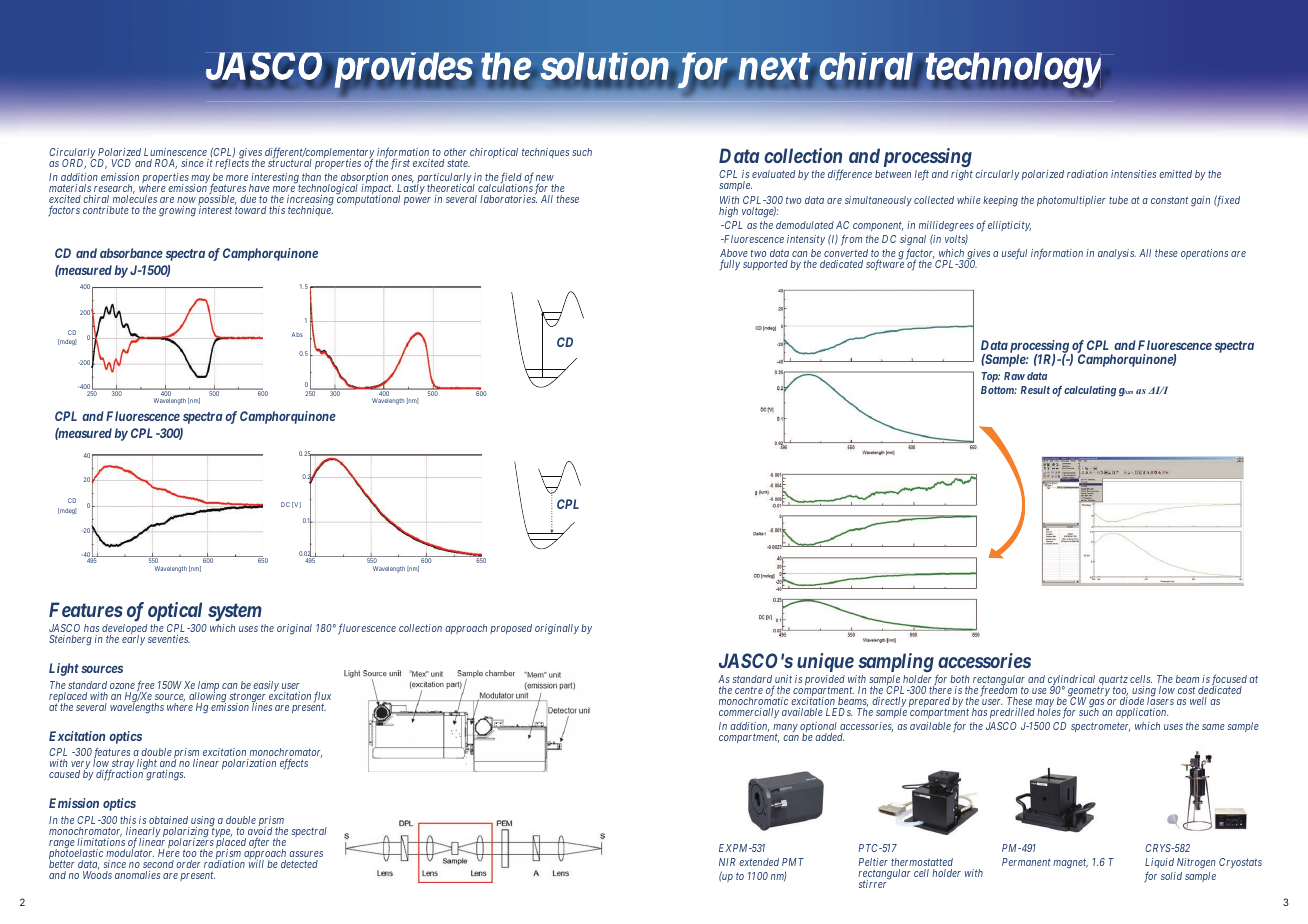 The image size is (1308, 924). I want to click on intensities, so click(1133, 174).
